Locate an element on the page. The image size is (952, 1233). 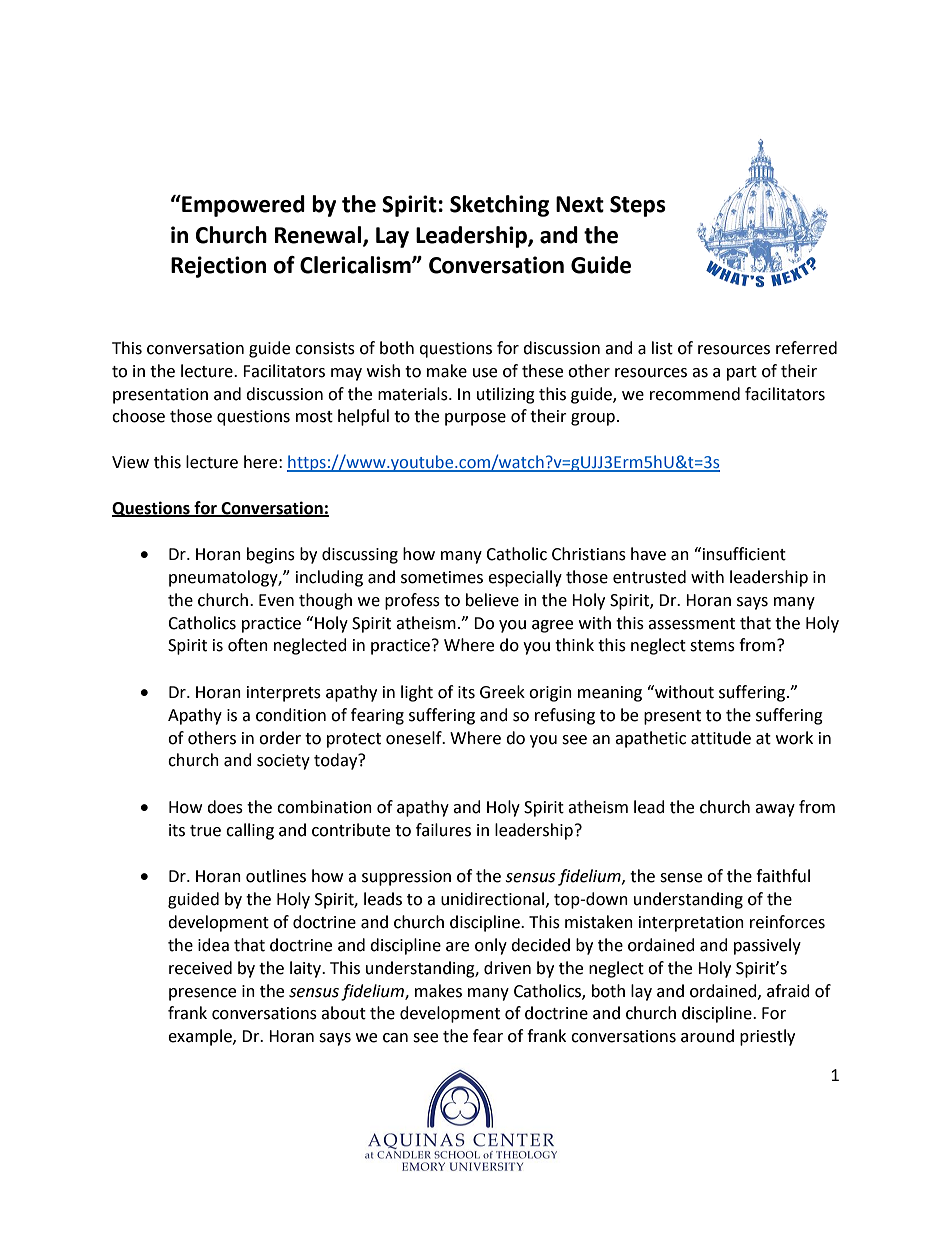
around is located at coordinates (707, 1036).
